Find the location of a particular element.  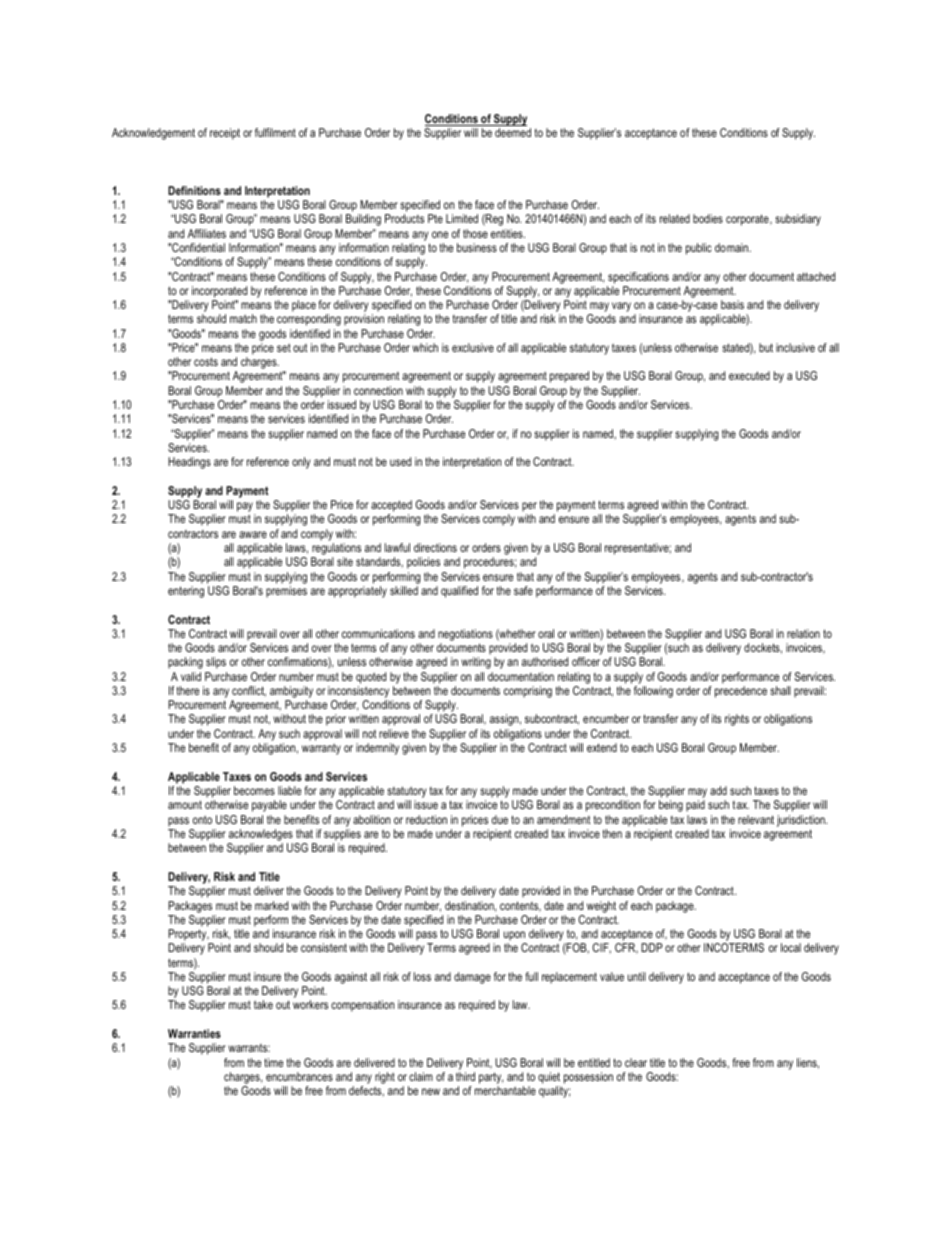

costs is located at coordinates (206, 361).
